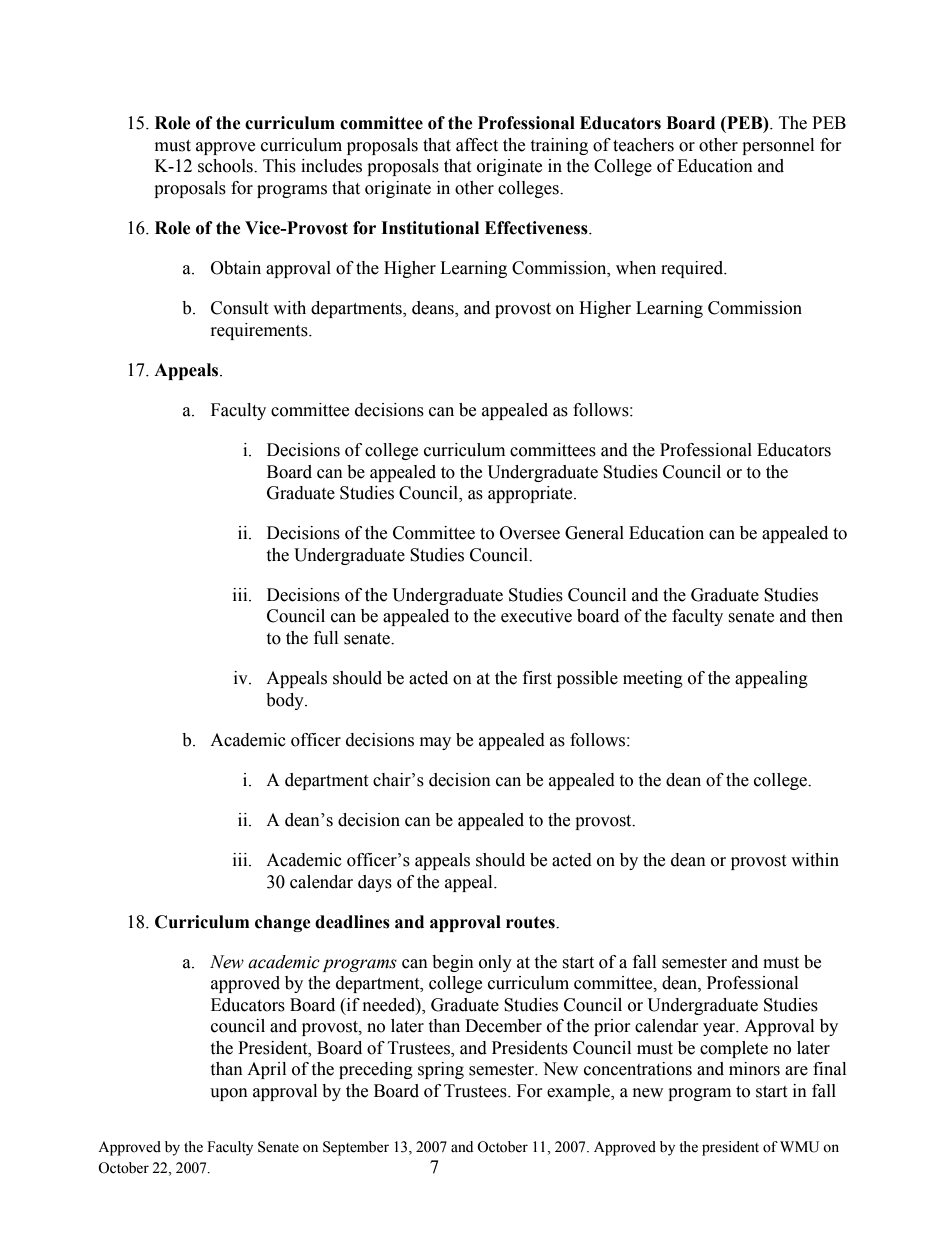 Image resolution: width=952 pixels, height=1233 pixels. Describe the element at coordinates (375, 883) in the document. I see `days` at that location.
